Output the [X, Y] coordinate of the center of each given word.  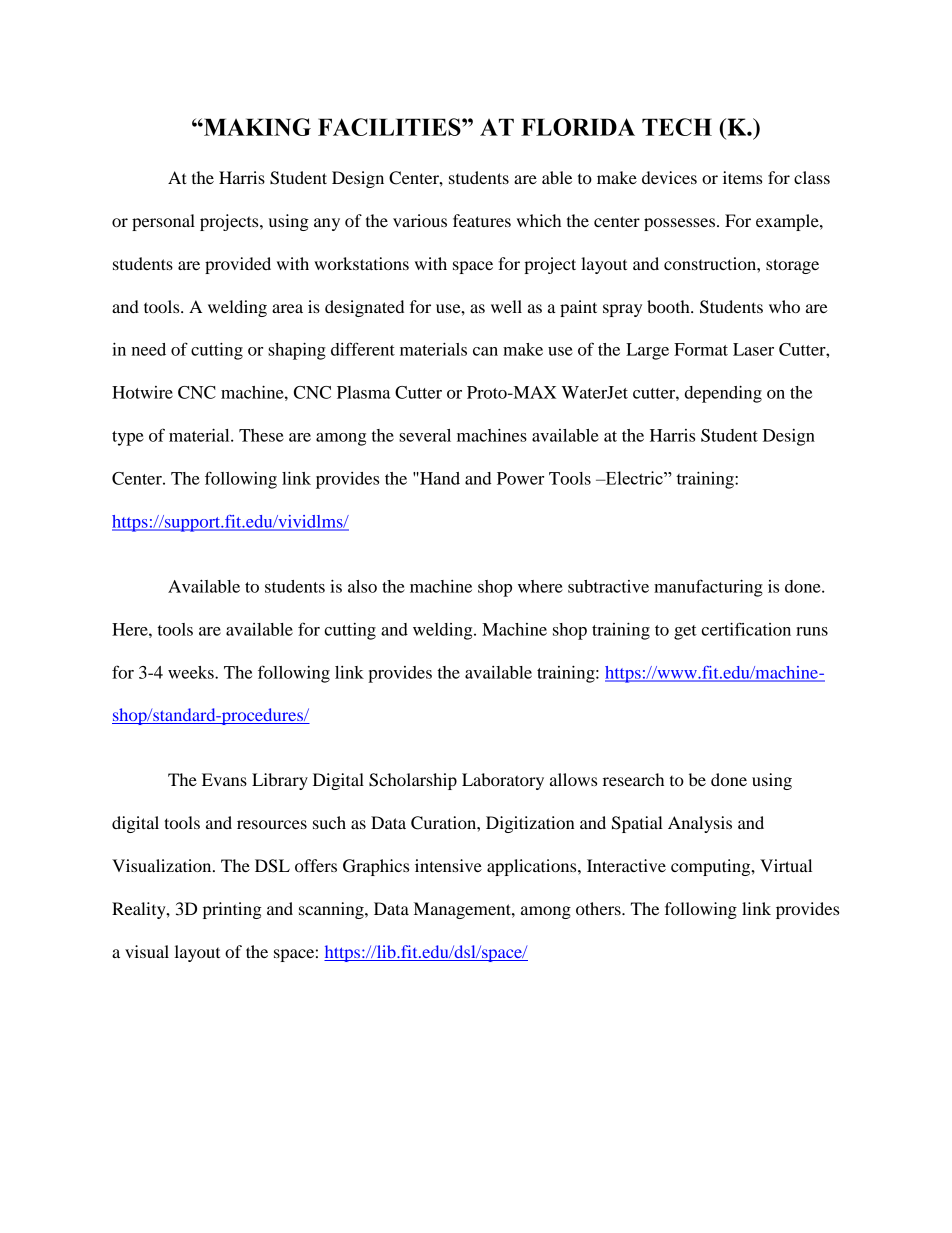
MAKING [256, 127]
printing [232, 910]
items [742, 177]
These [261, 435]
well [506, 306]
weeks [192, 672]
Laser [753, 349]
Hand [439, 478]
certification [746, 629]
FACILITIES [390, 127]
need [148, 349]
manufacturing [708, 588]
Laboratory [503, 781]
